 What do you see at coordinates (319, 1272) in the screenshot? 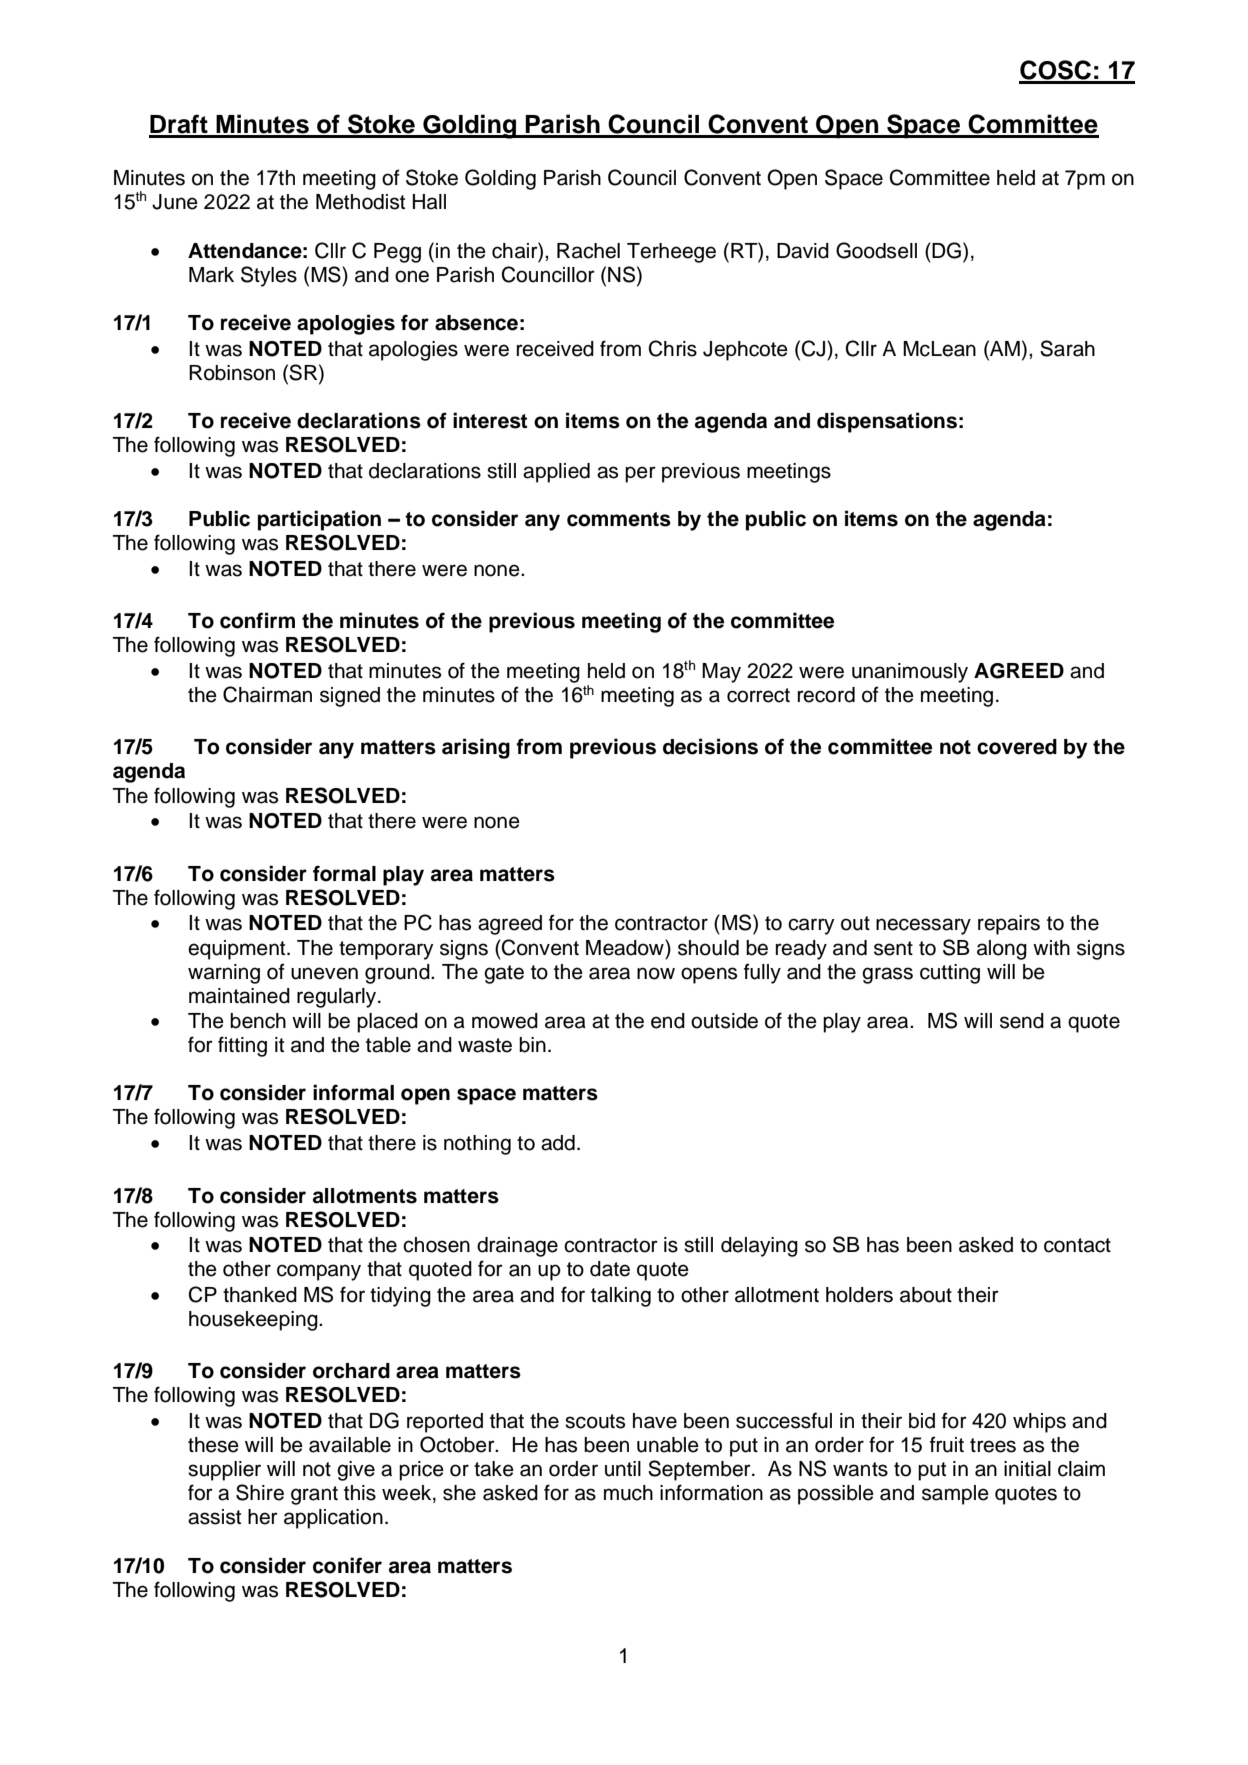
I see `company` at bounding box center [319, 1272].
